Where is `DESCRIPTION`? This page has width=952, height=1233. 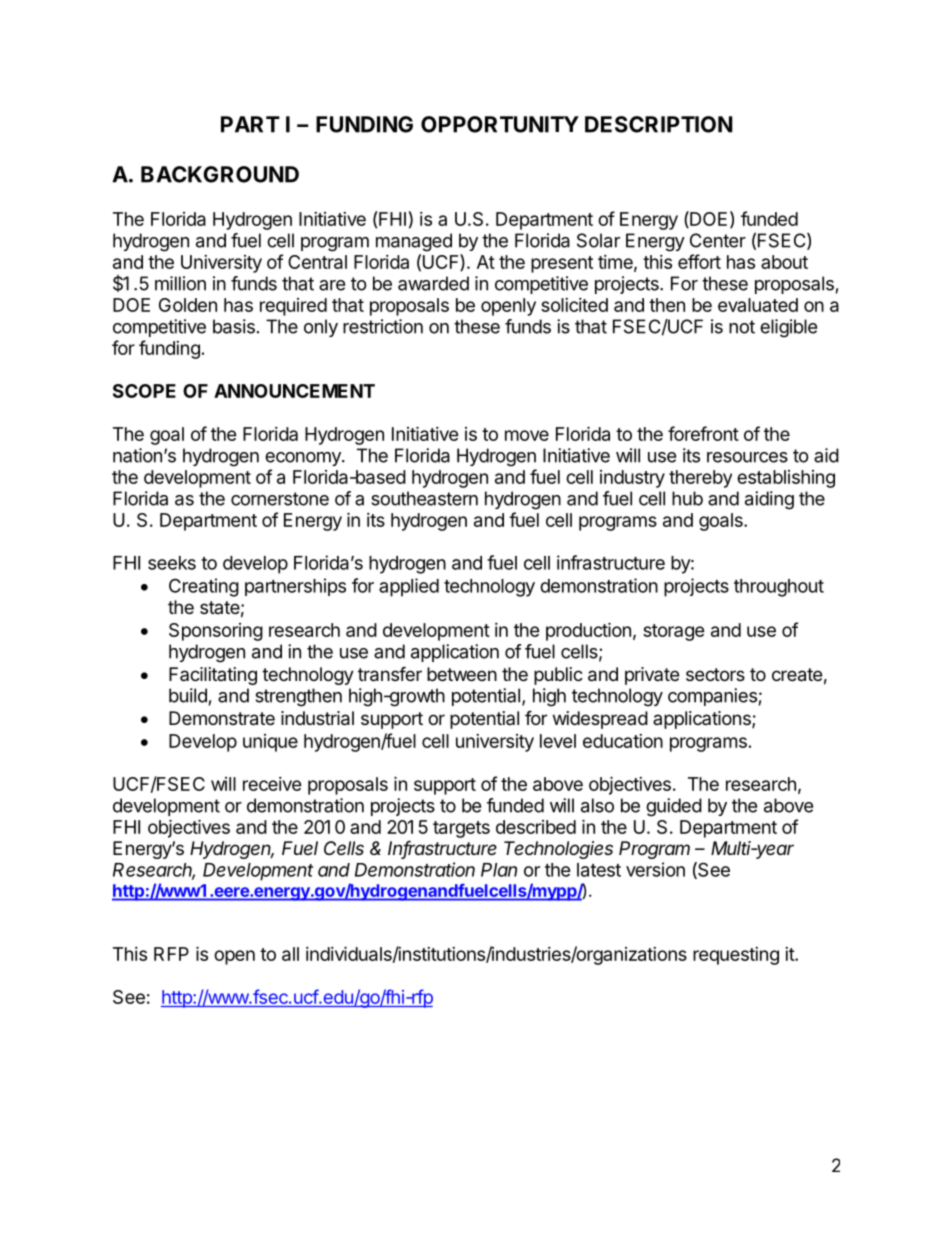
DESCRIPTION is located at coordinates (659, 124).
